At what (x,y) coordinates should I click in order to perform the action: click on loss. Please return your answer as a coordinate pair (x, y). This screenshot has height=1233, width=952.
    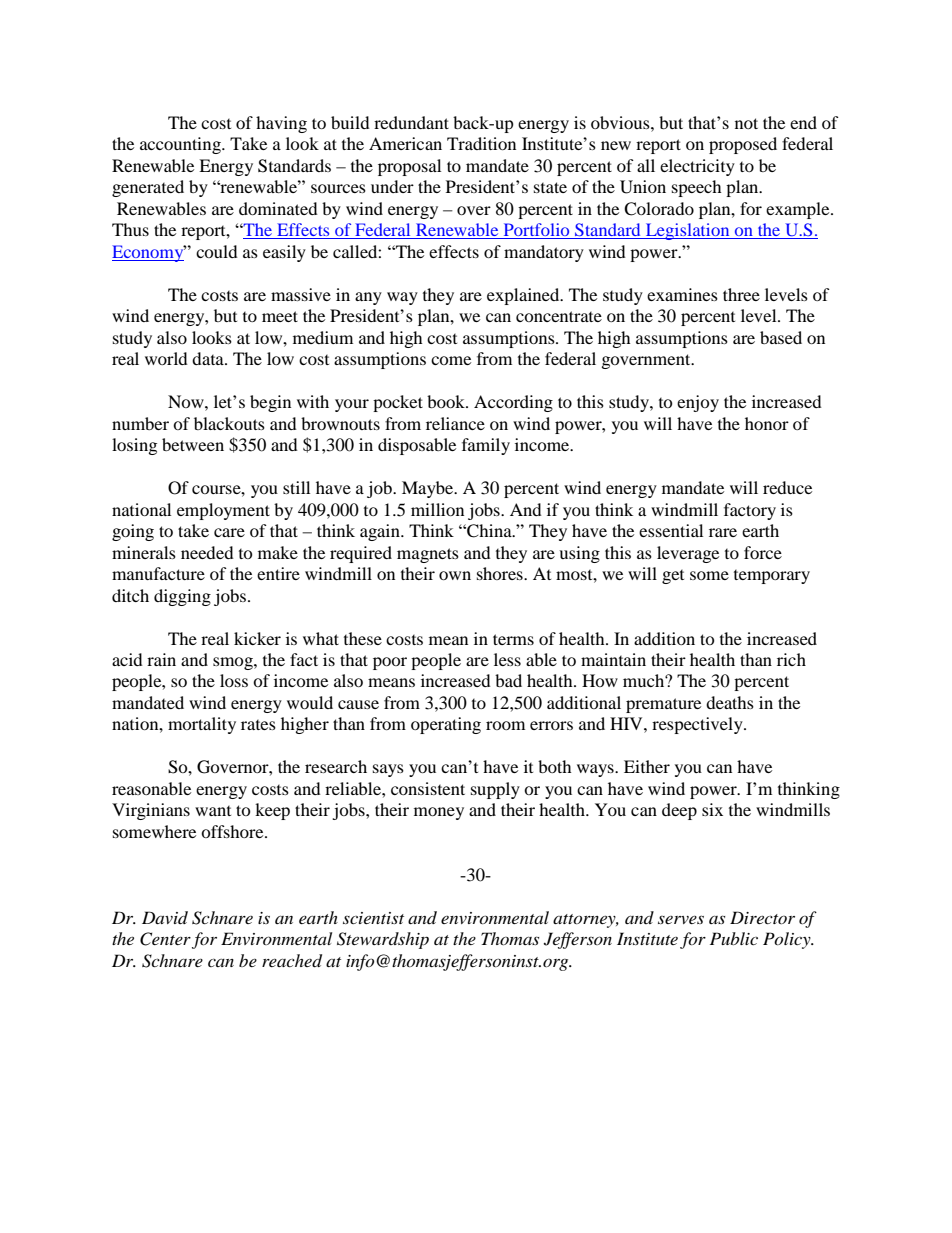
    Looking at the image, I should click on (234, 680).
